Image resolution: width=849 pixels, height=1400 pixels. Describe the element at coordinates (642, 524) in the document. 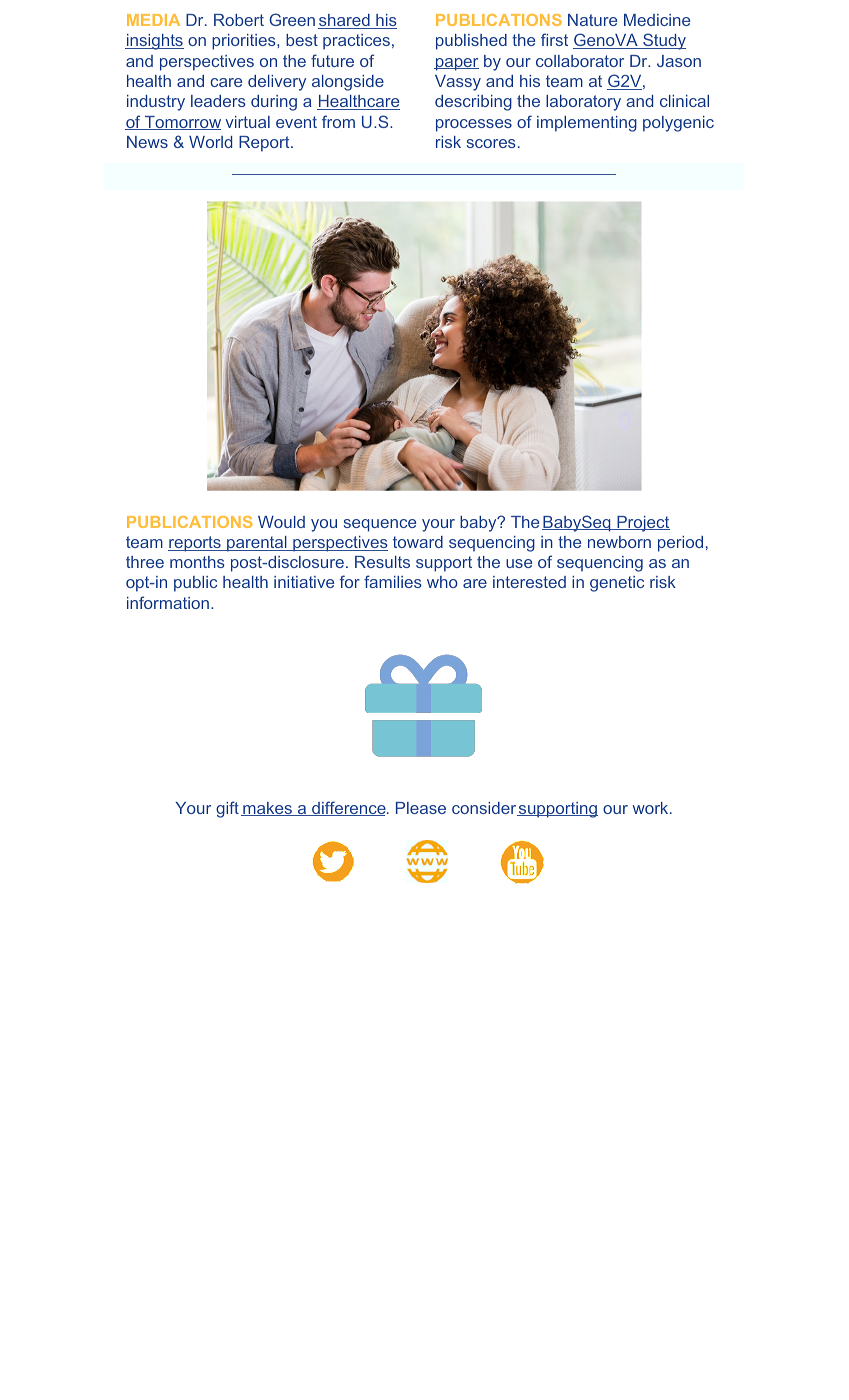

I see `Project` at that location.
